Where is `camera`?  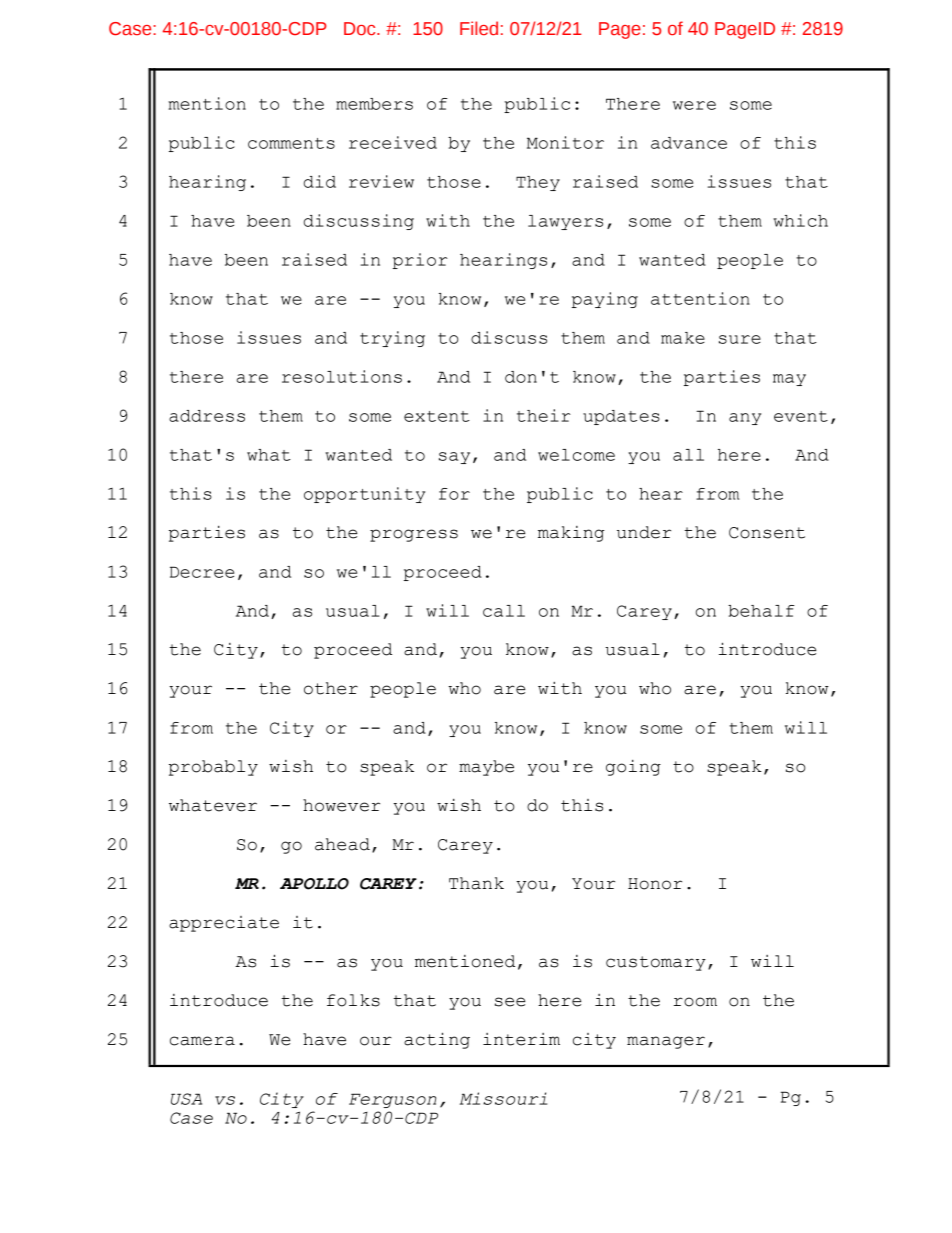 camera is located at coordinates (202, 1041).
